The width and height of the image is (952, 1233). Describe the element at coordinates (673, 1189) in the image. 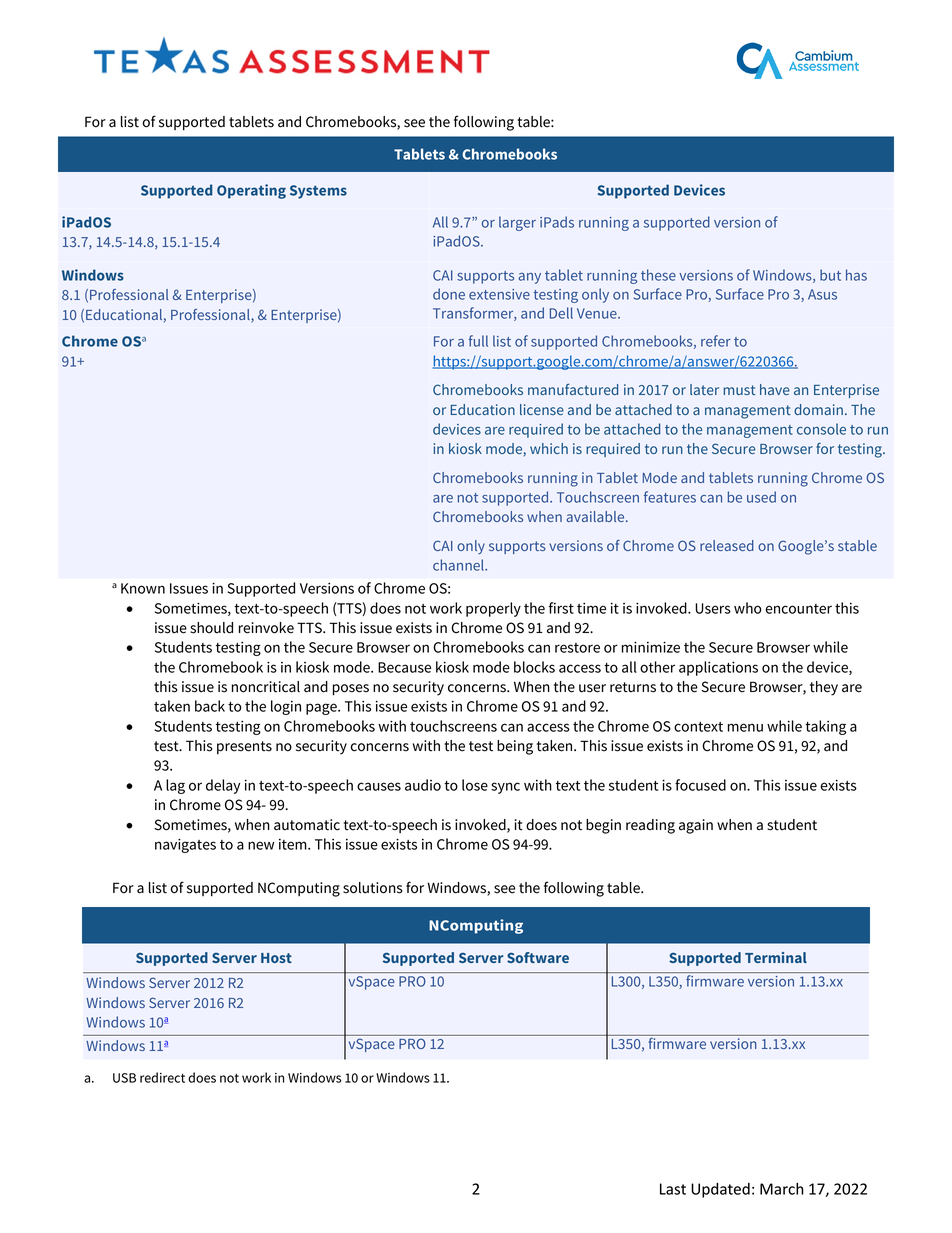

I see `Last` at that location.
